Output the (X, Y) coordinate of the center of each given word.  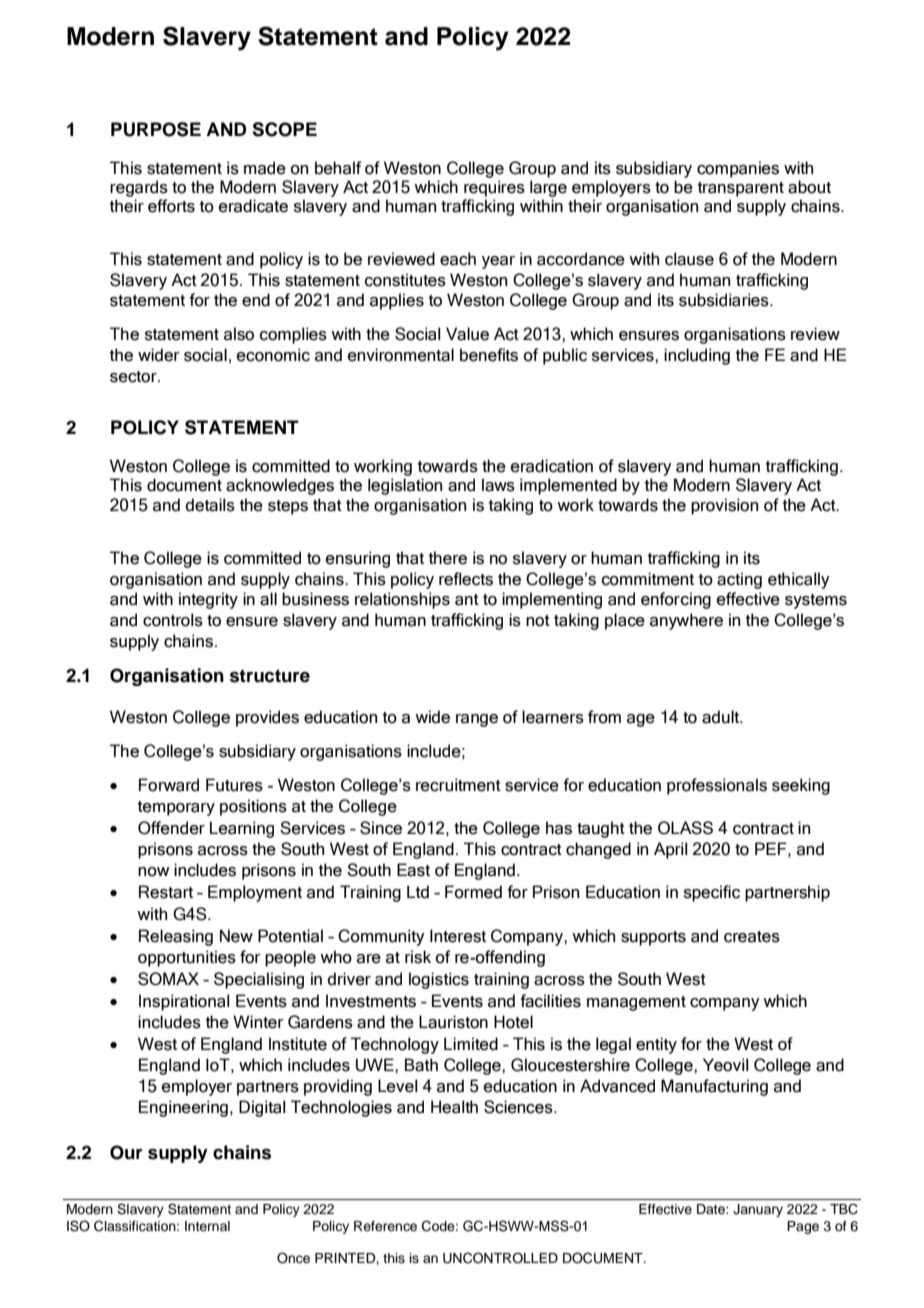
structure (270, 676)
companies (738, 169)
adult (722, 717)
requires (494, 188)
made (265, 168)
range (477, 720)
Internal (207, 1226)
